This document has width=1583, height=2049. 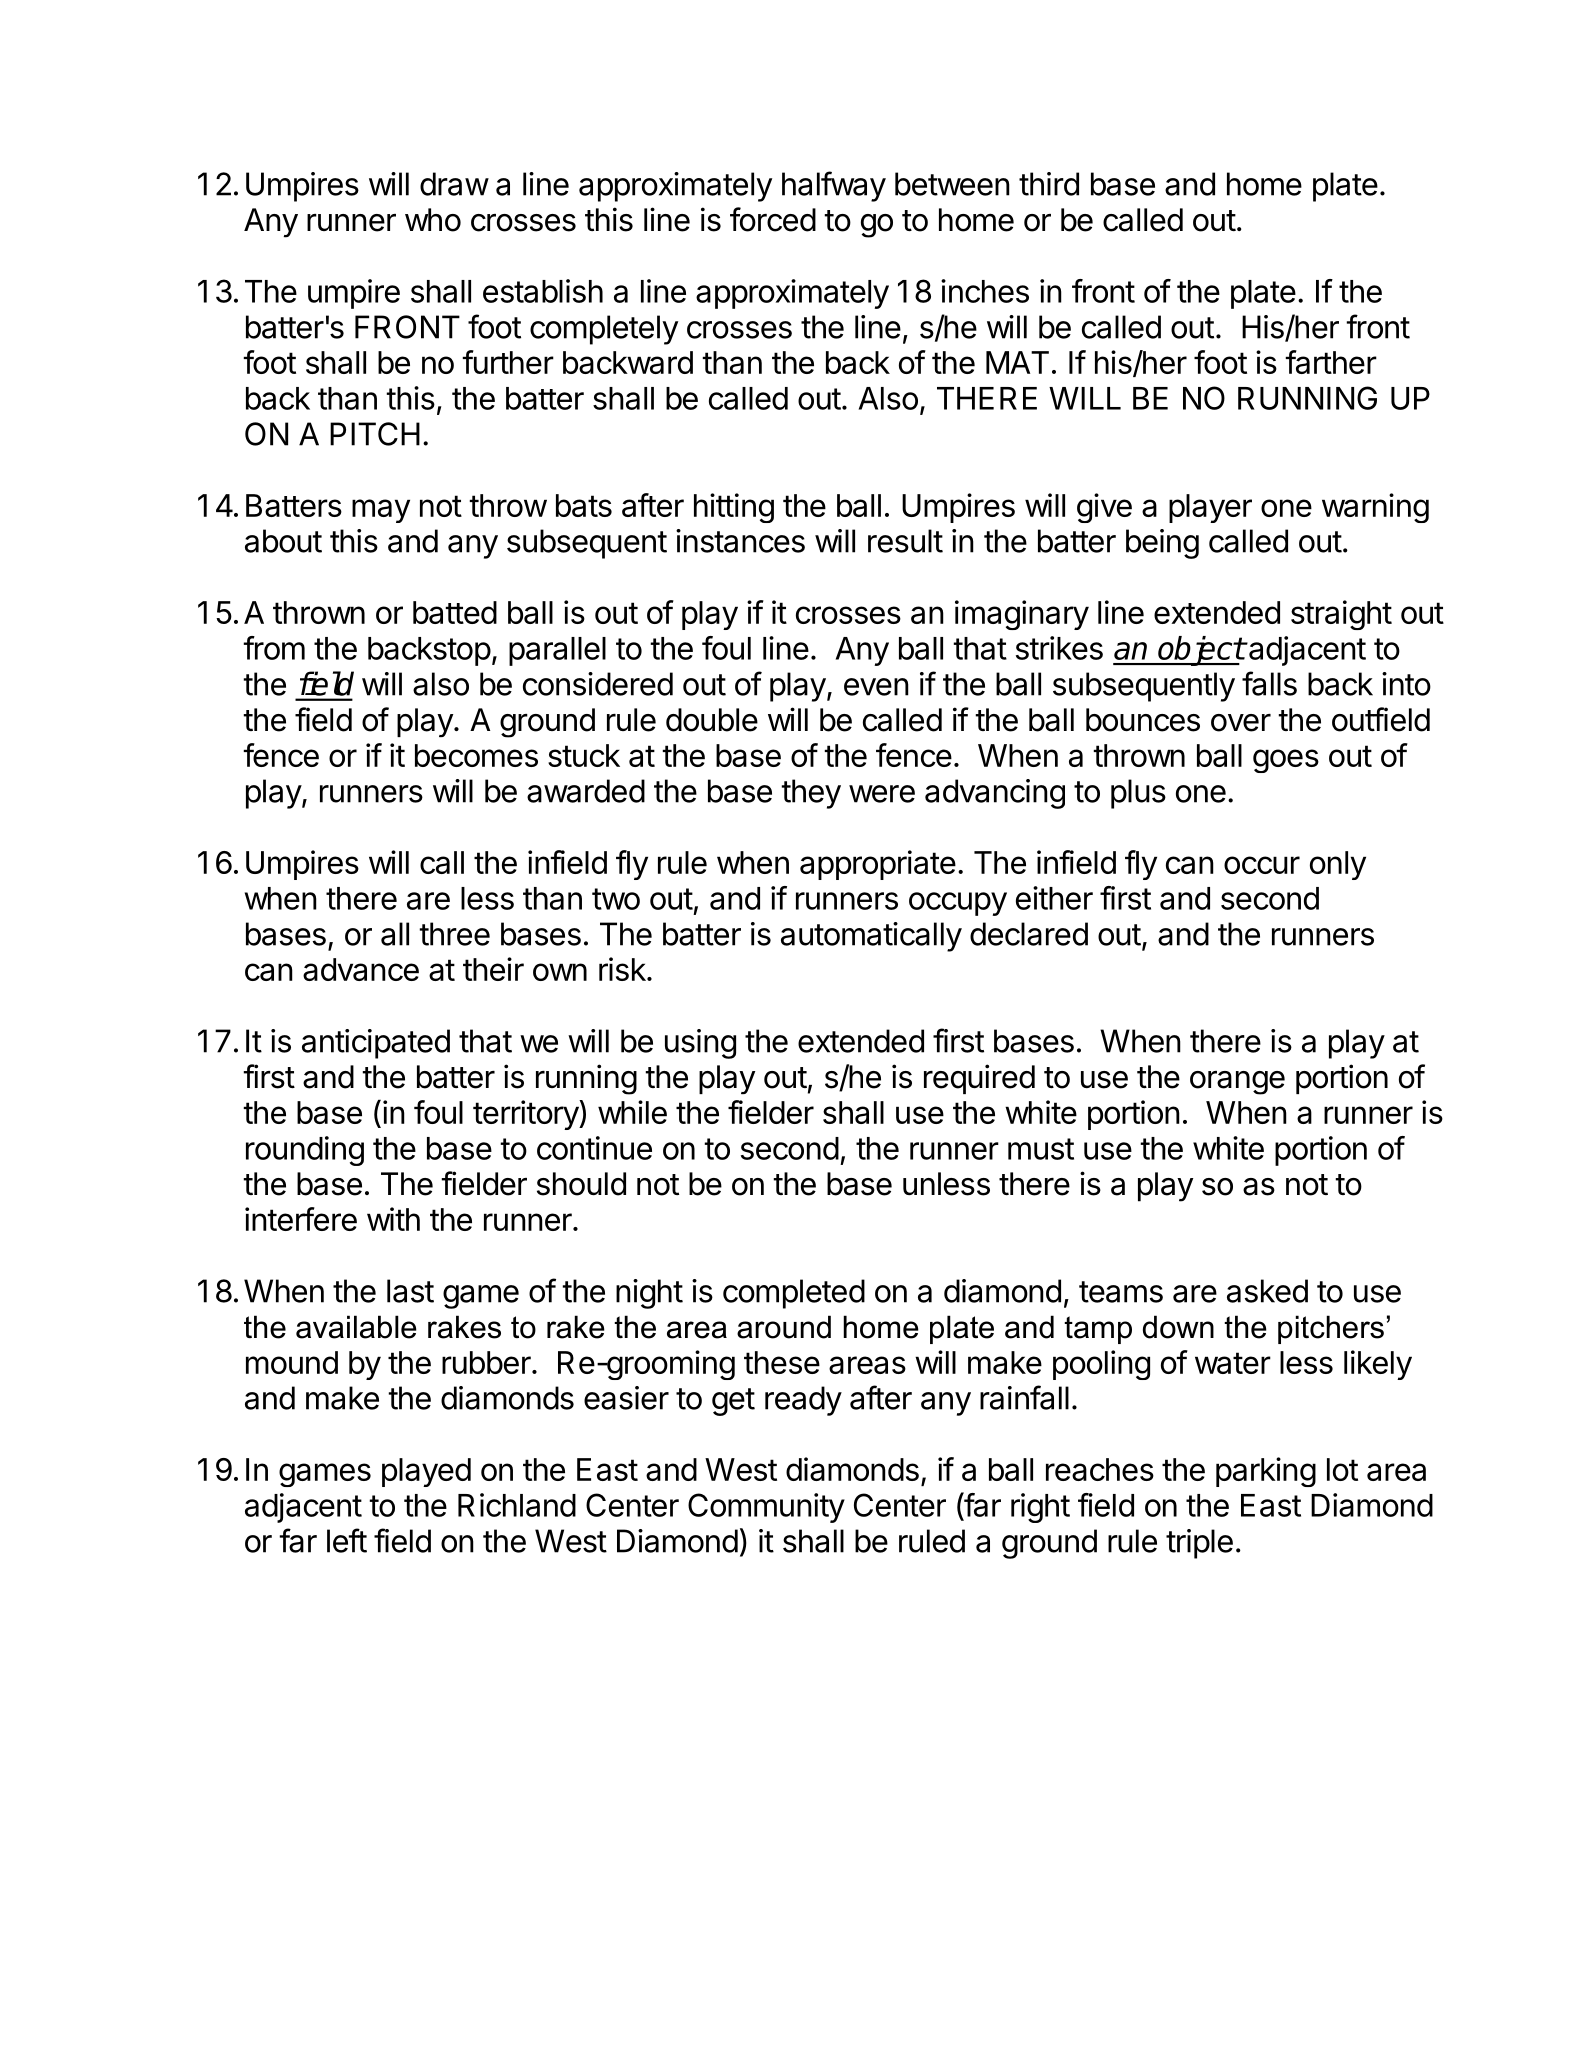 I want to click on third, so click(x=1049, y=184).
